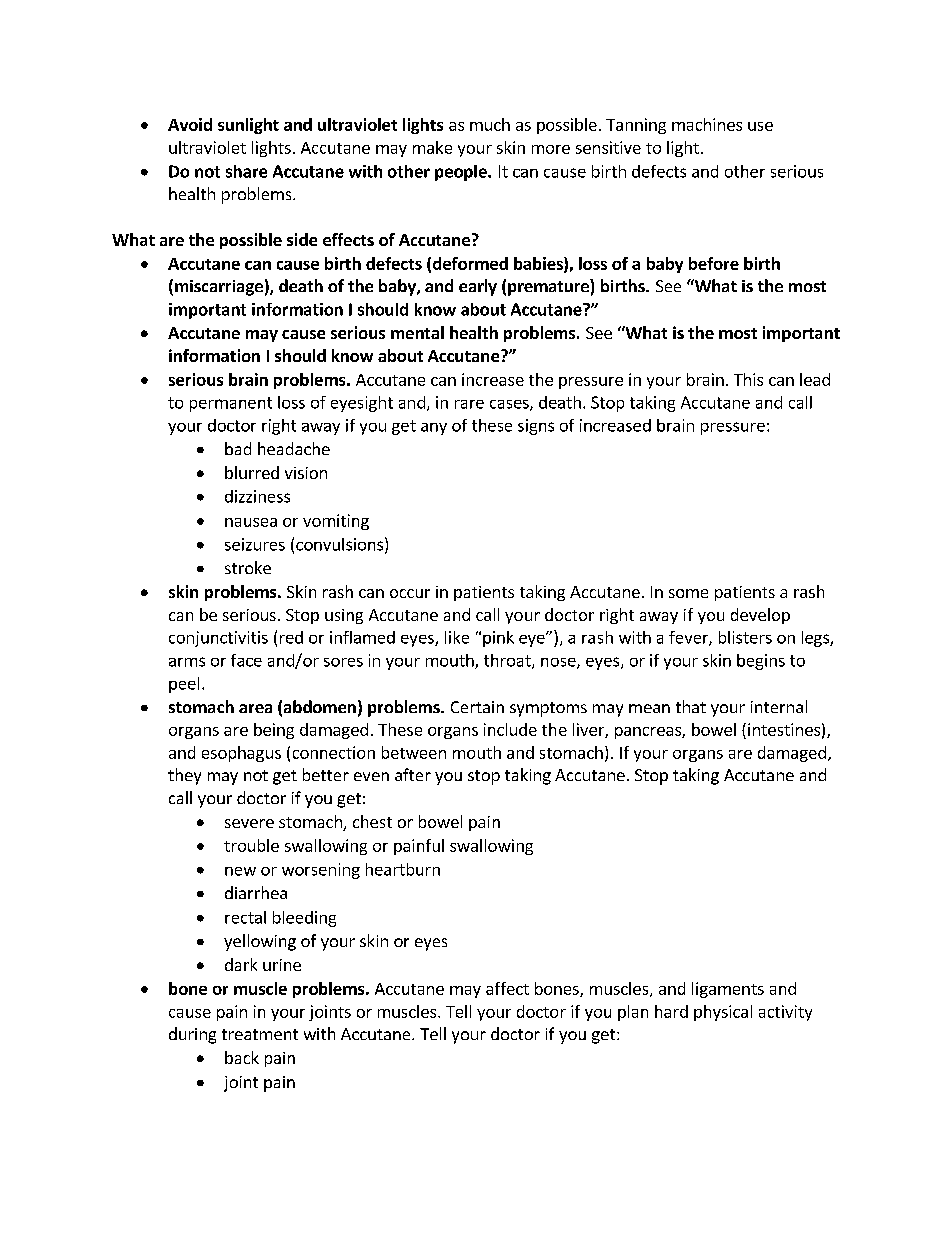  I want to click on much, so click(490, 124).
